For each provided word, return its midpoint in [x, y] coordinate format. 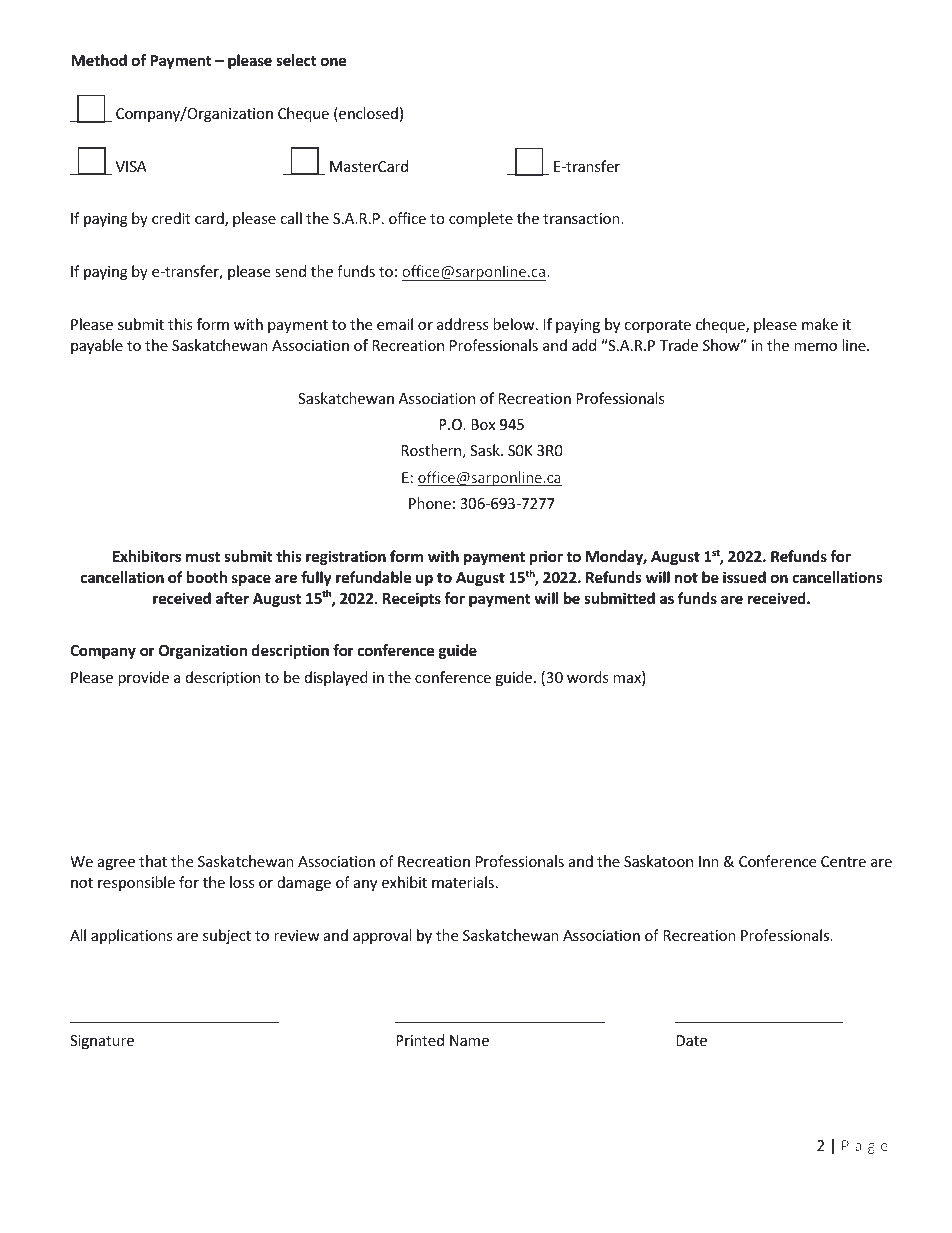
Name [469, 1040]
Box [483, 424]
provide [143, 678]
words [588, 677]
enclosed [367, 114]
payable [97, 346]
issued [744, 577]
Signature [102, 1042]
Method [99, 60]
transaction [582, 218]
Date [691, 1040]
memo [815, 347]
